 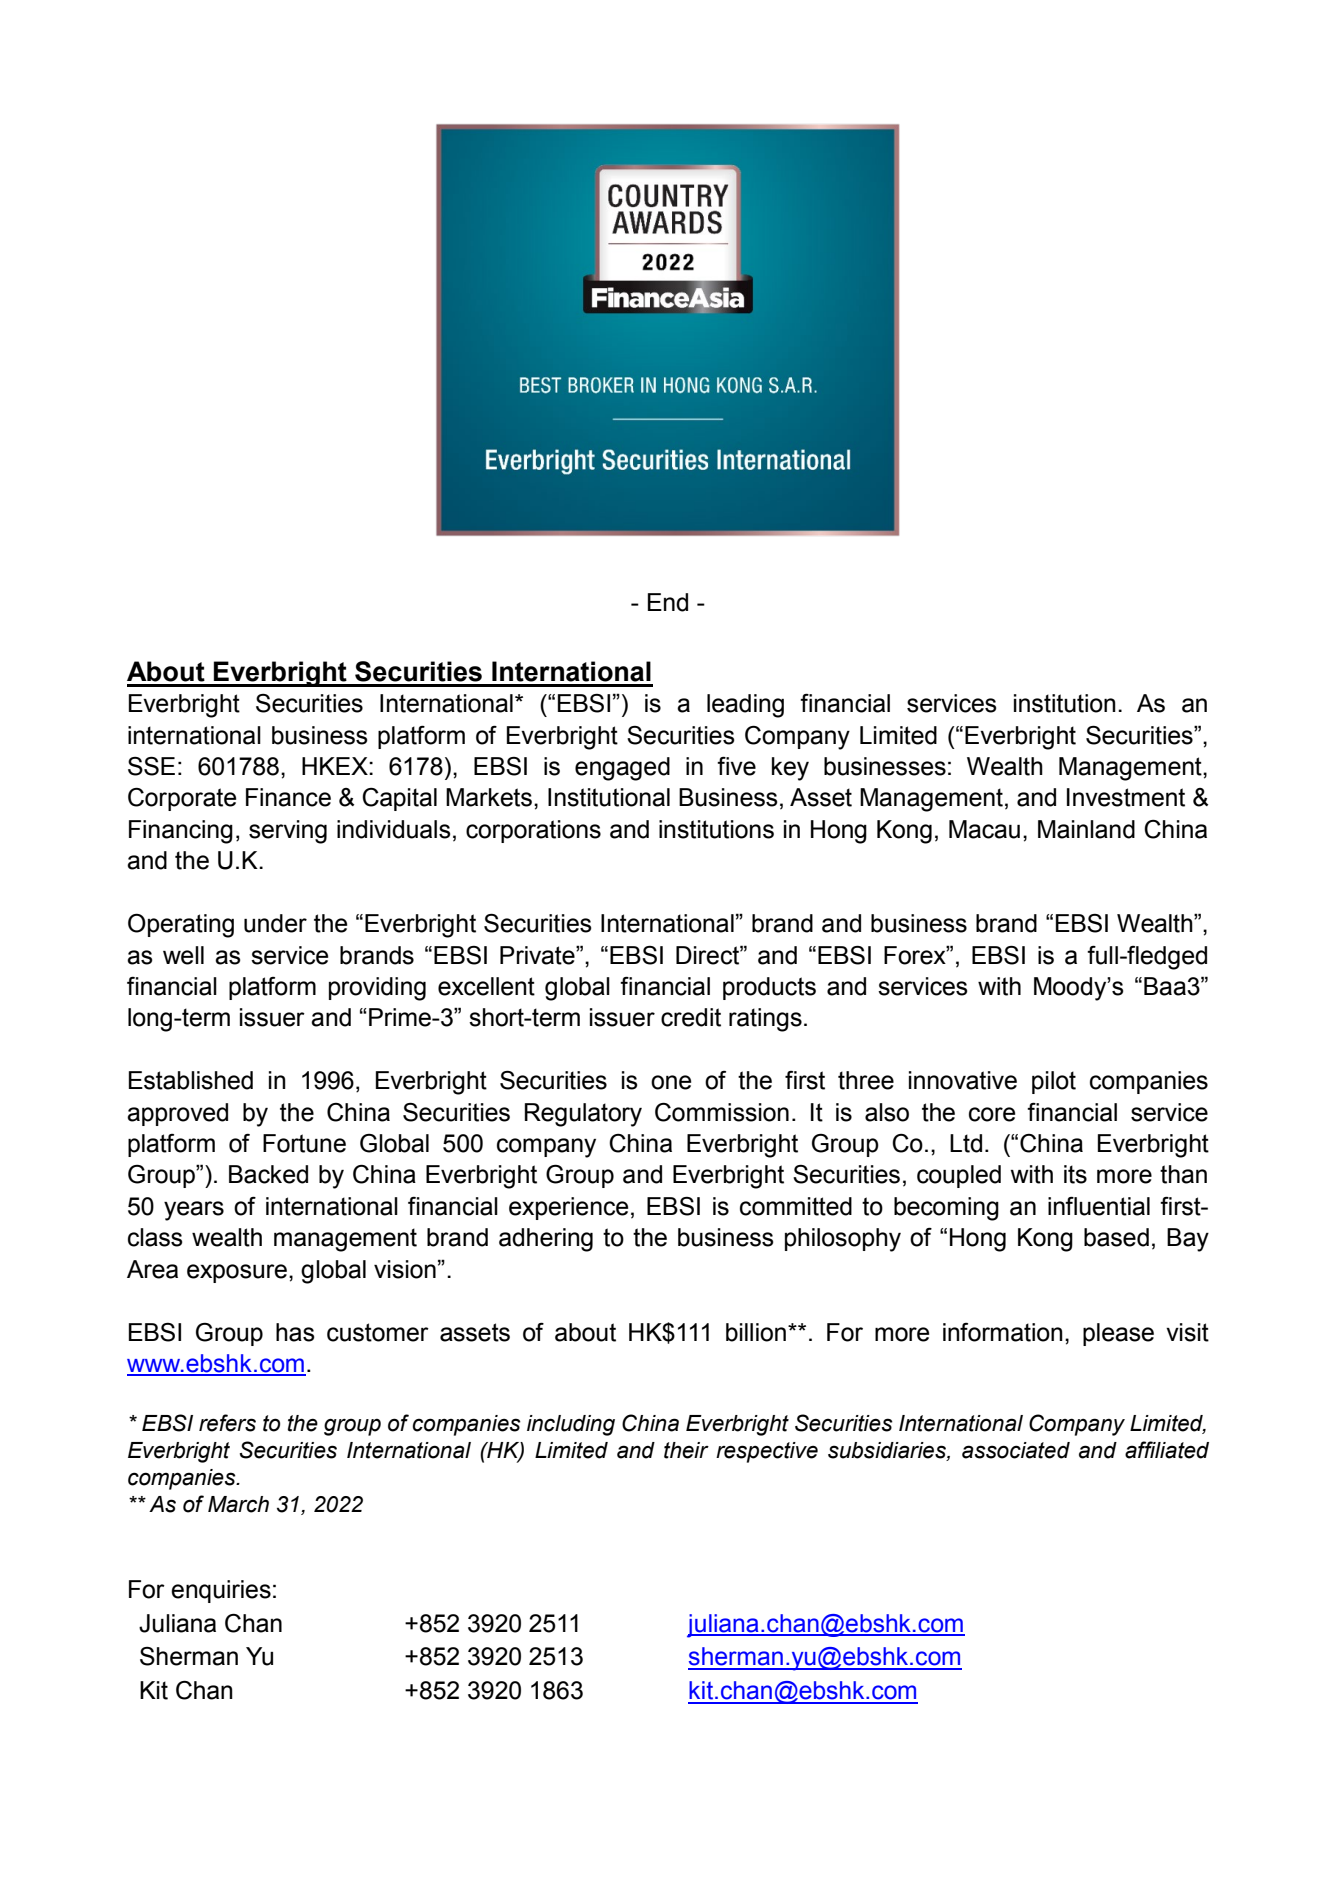 I want to click on Investment, so click(x=1126, y=797).
